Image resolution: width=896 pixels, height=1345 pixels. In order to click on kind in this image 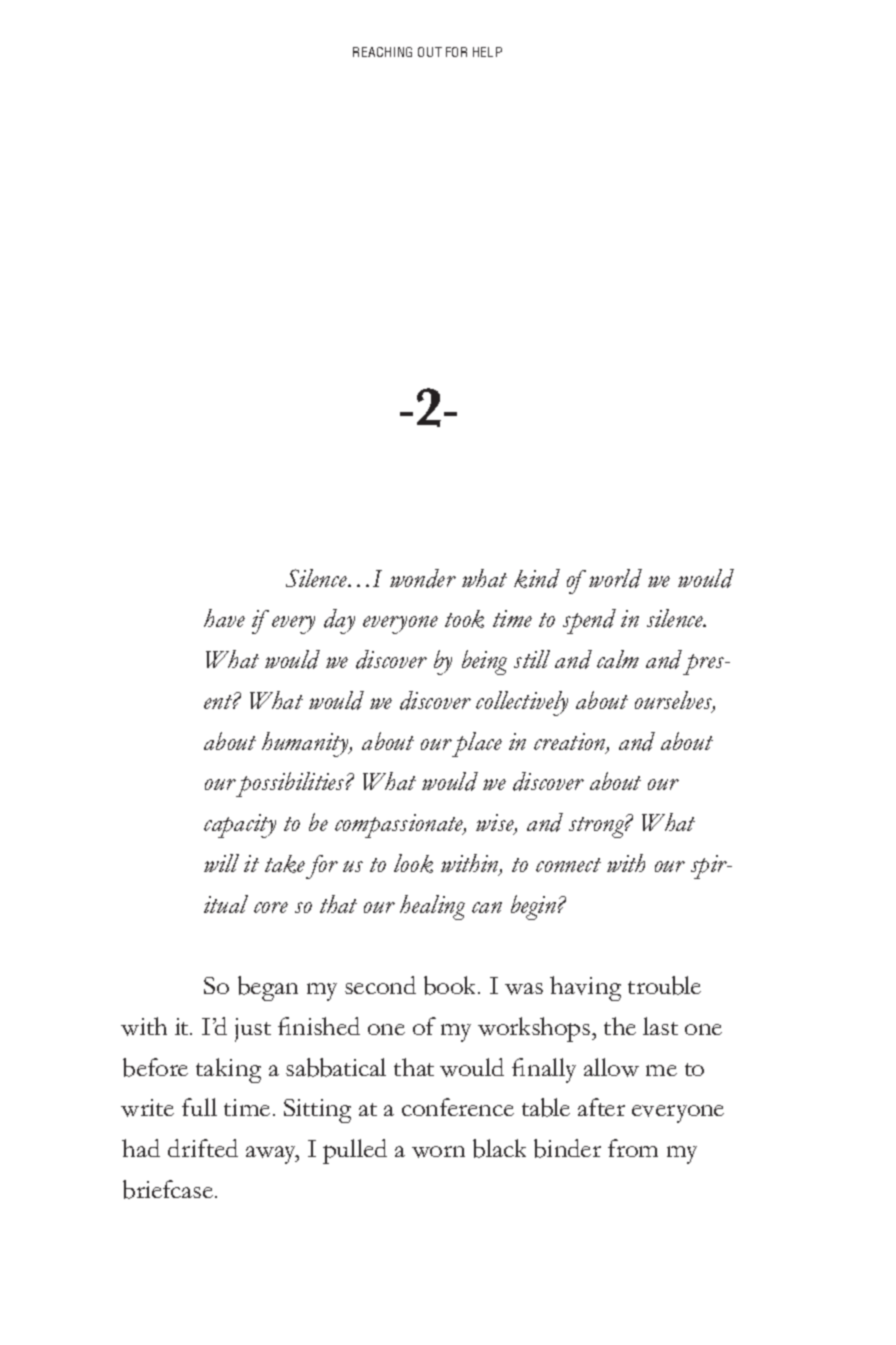, I will do `click(537, 578)`.
